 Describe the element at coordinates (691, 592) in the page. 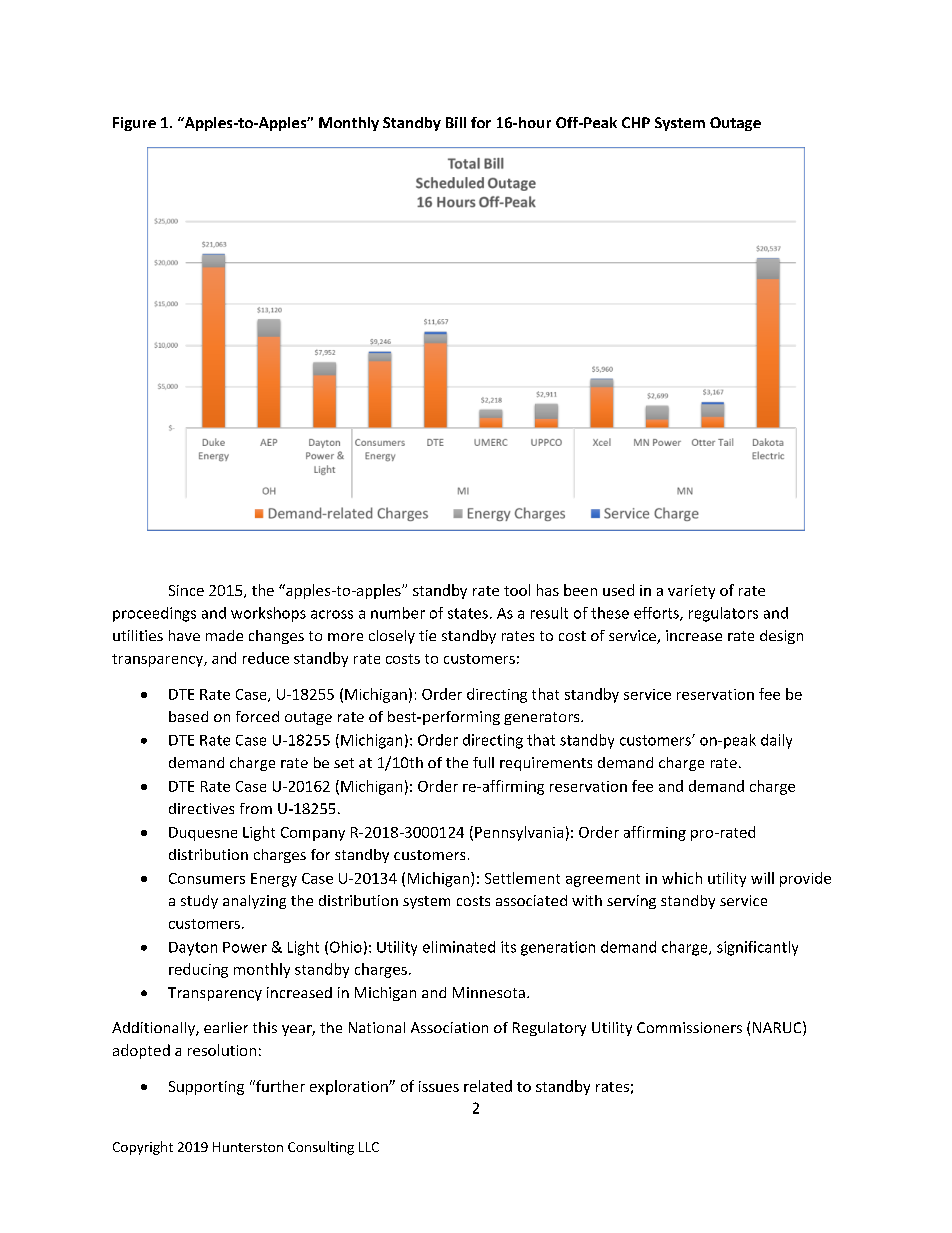

I see `variety` at that location.
